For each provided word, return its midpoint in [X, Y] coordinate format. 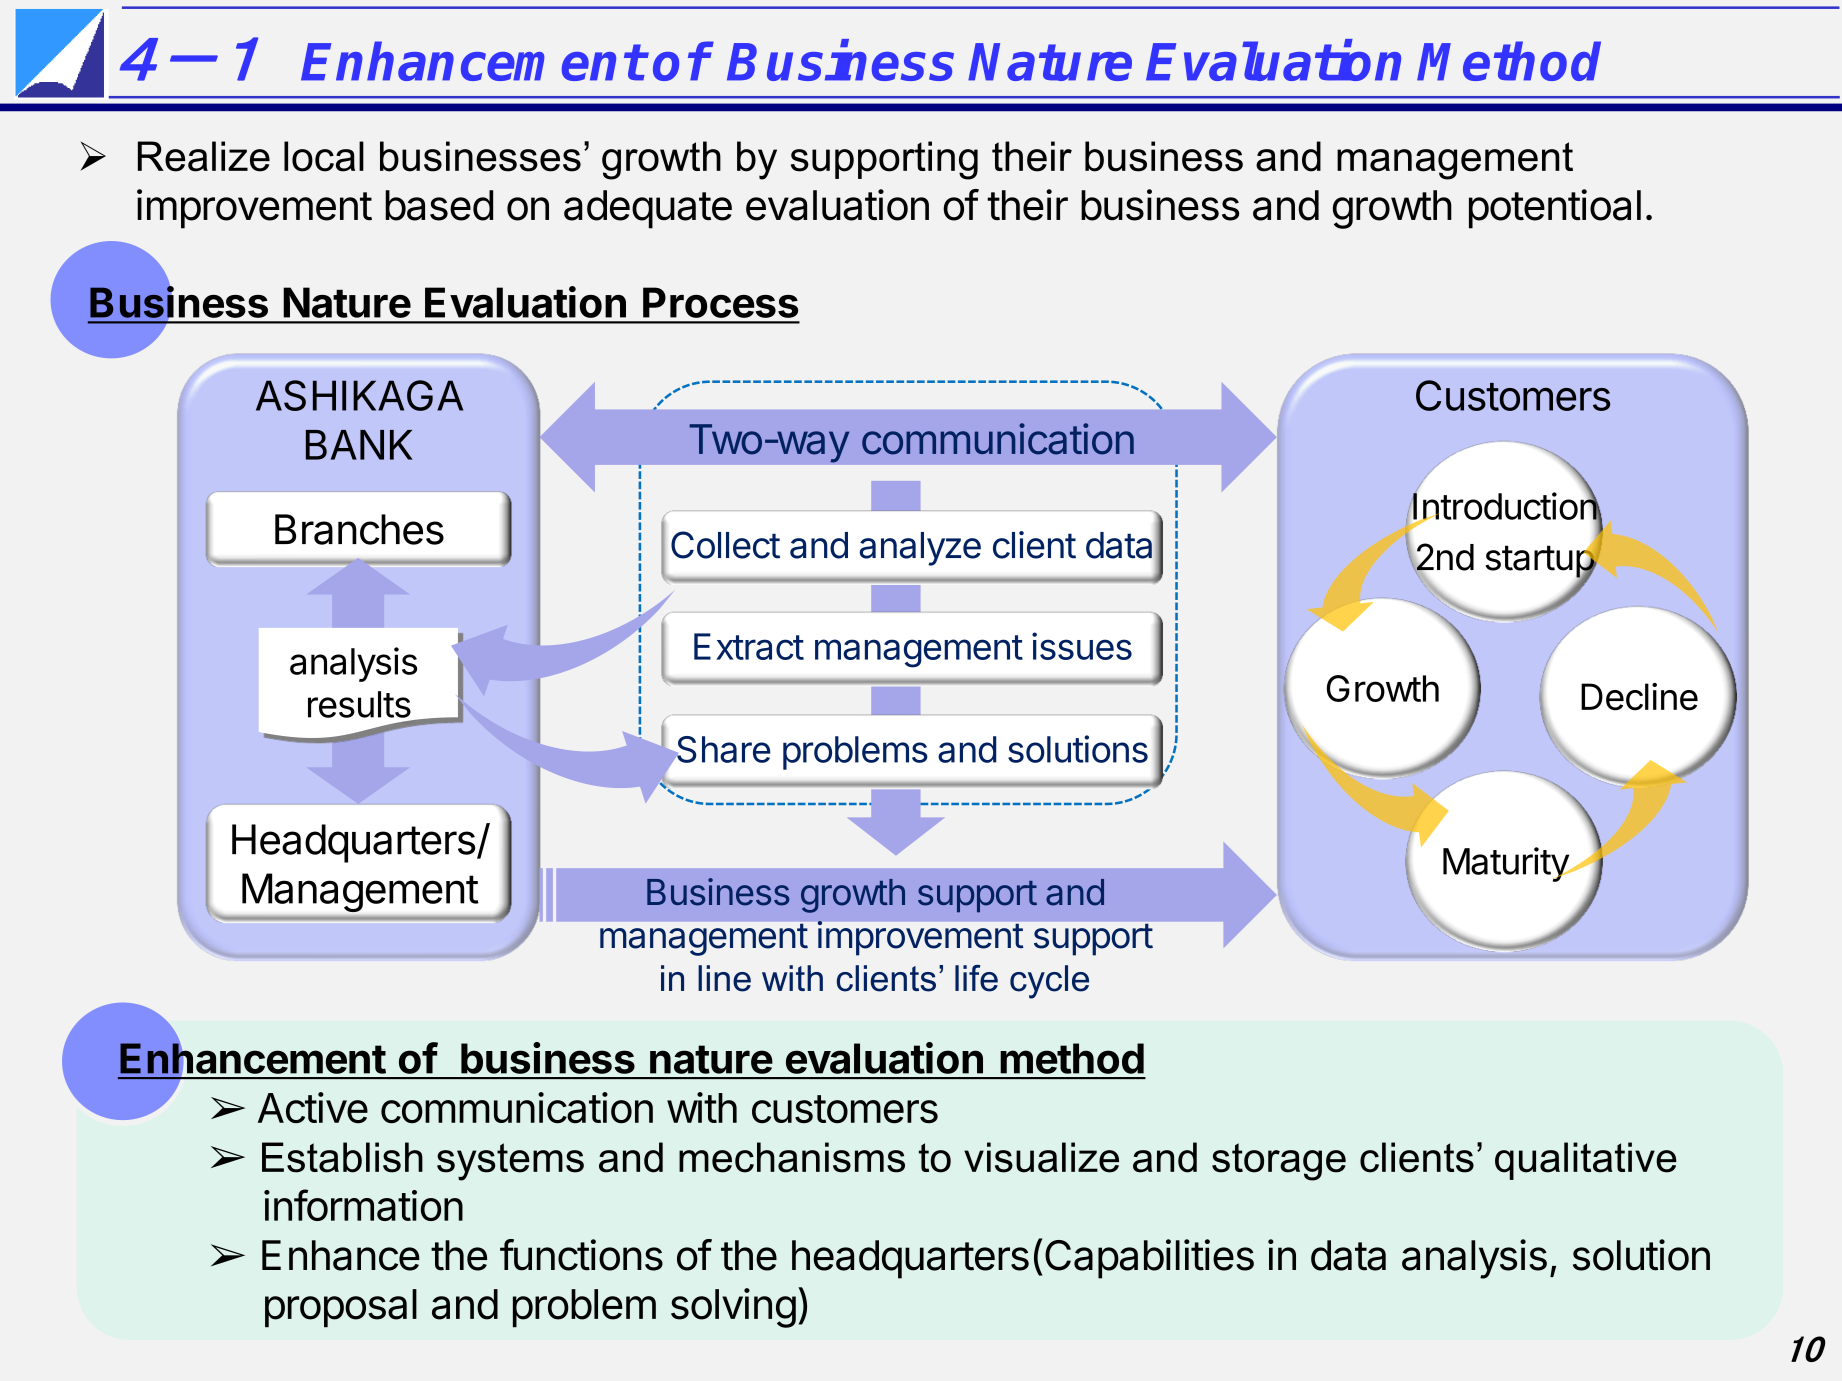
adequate [648, 209]
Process [720, 302]
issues [1082, 646]
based [439, 205]
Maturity [1506, 864]
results [359, 704]
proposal [341, 1308]
